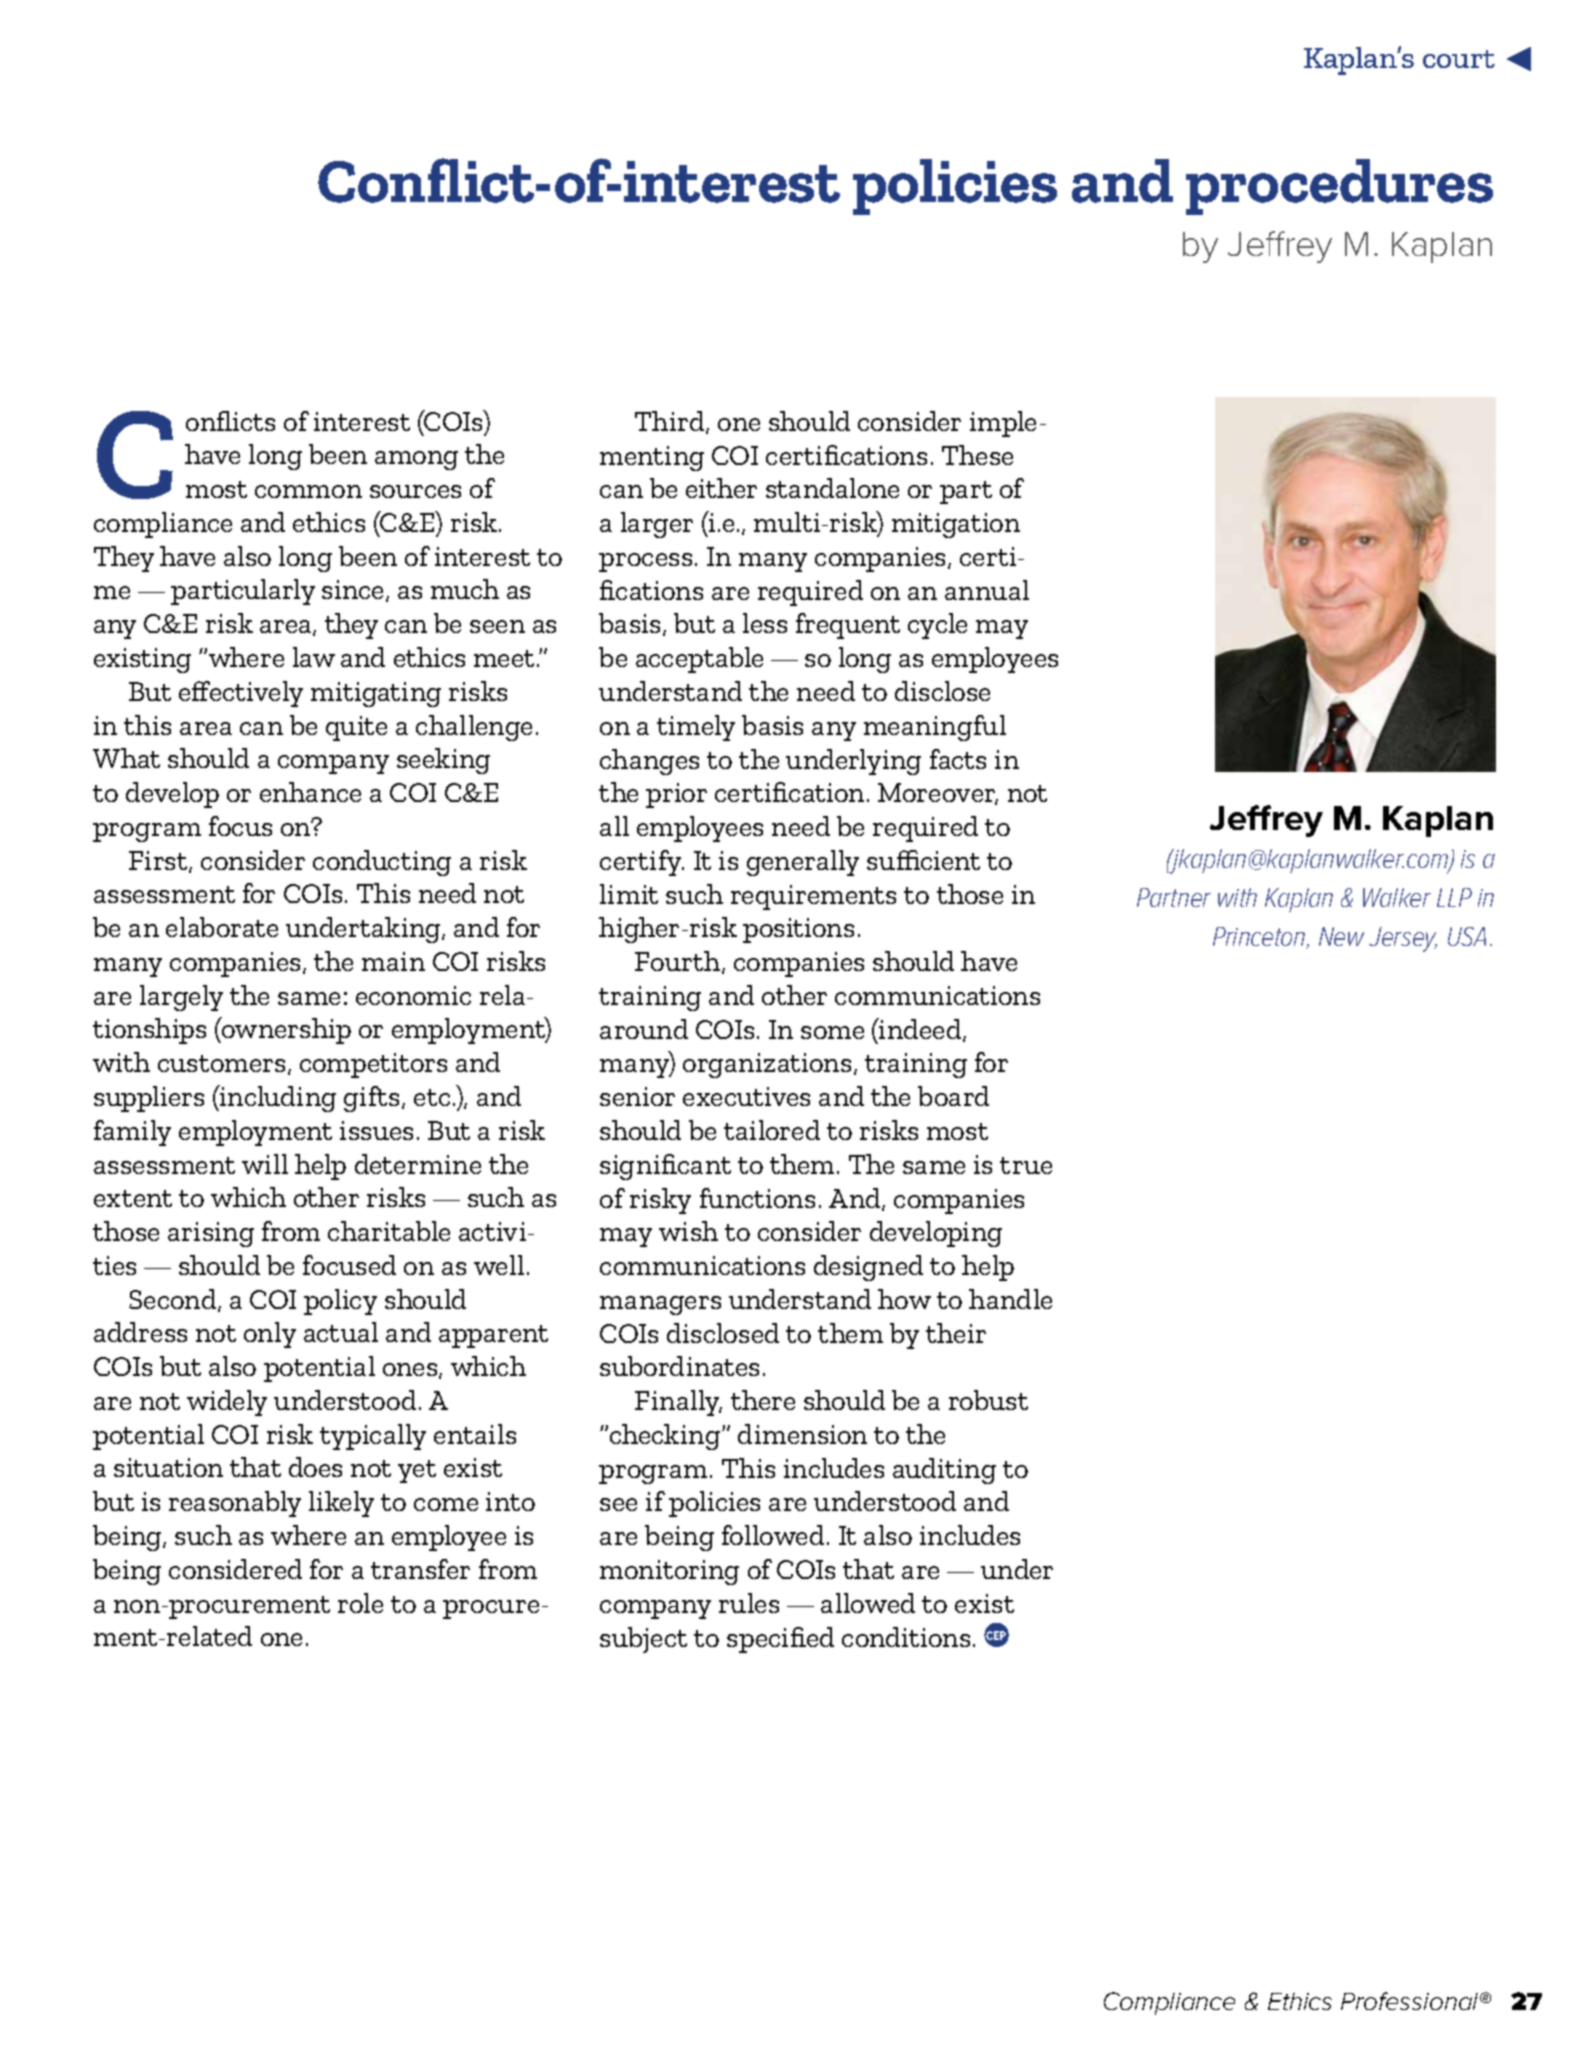 The width and height of the screenshot is (1589, 2057). I want to click on Third, so click(671, 422).
